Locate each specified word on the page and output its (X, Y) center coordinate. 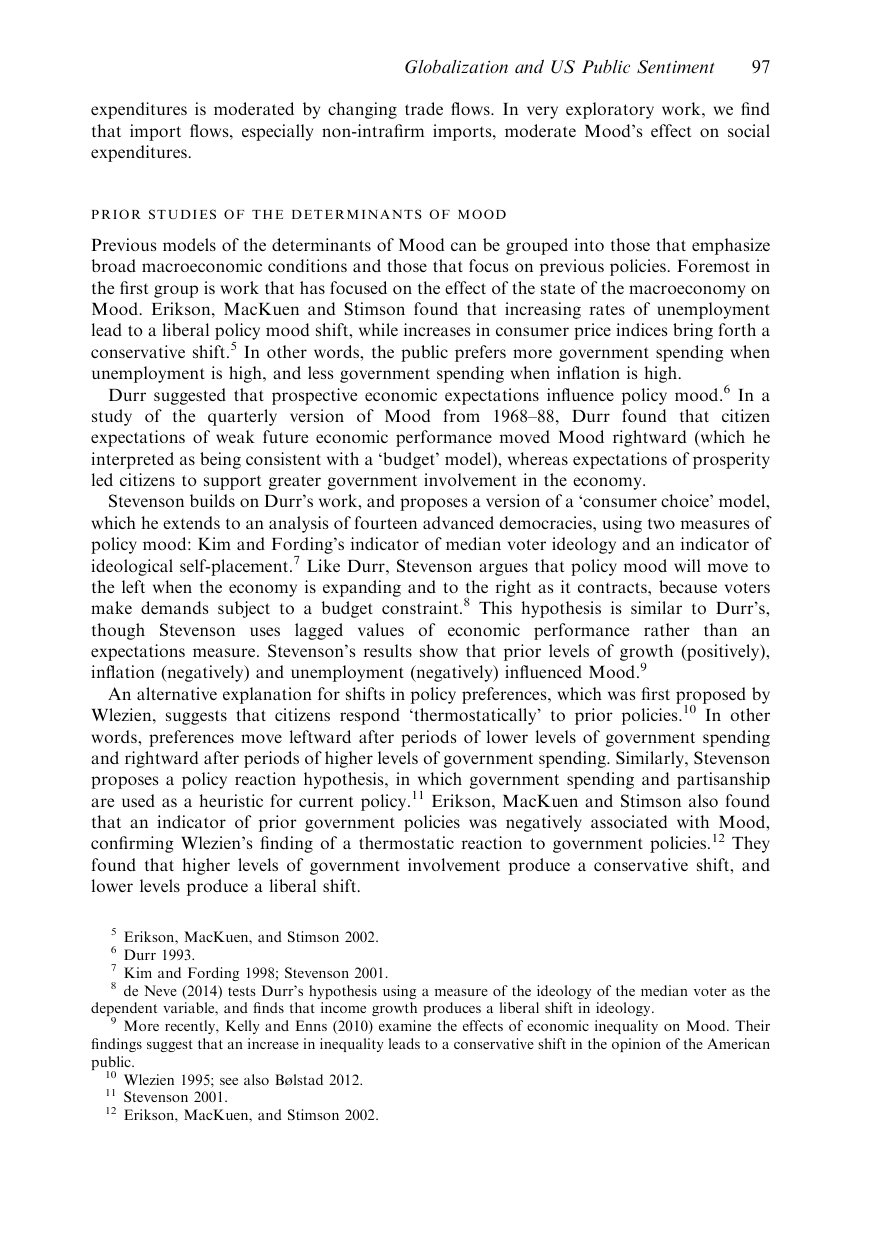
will (687, 565)
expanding (362, 588)
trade (424, 108)
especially (277, 132)
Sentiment (675, 67)
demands (174, 607)
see (229, 1081)
